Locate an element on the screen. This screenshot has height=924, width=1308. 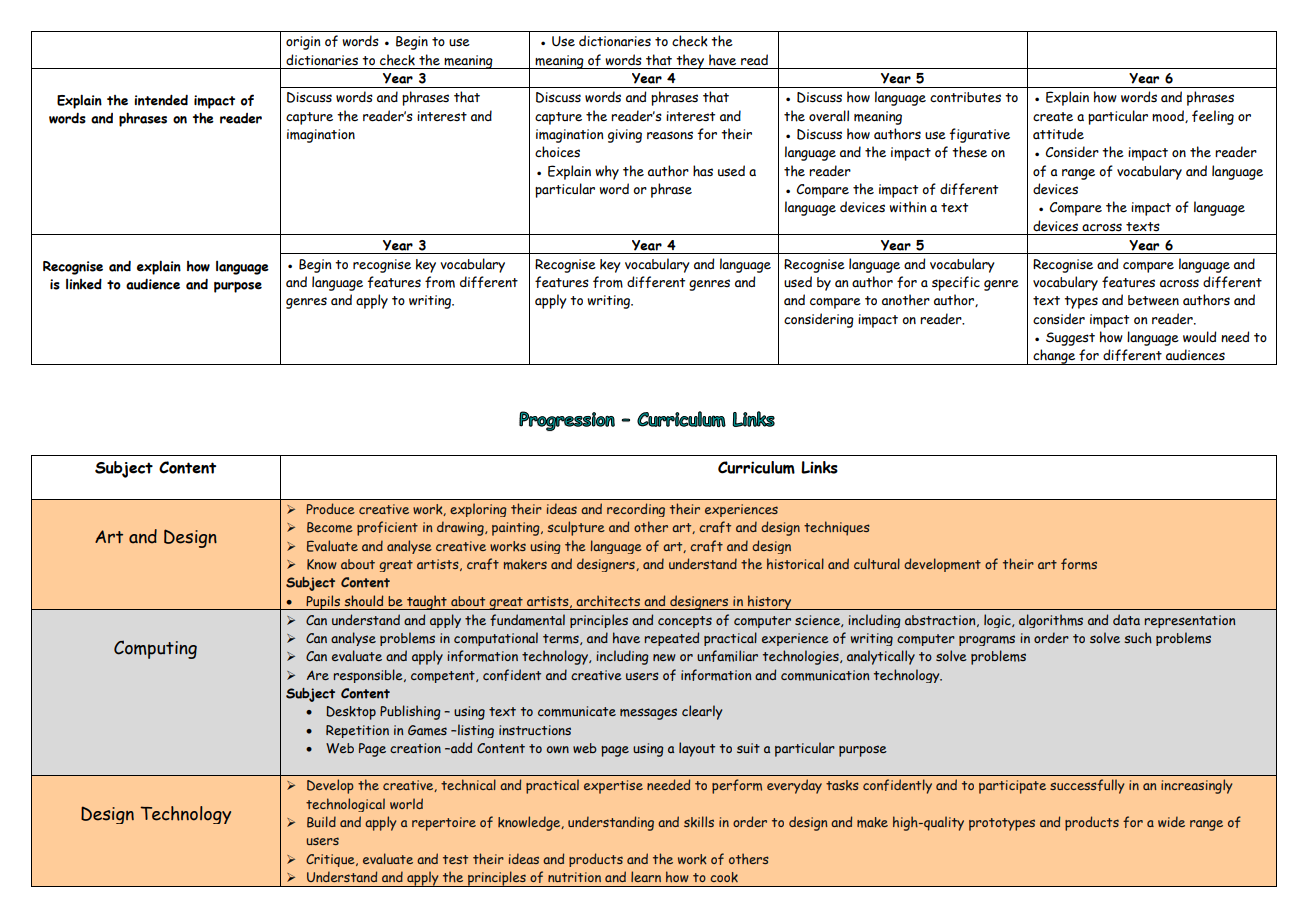
create is located at coordinates (1053, 117).
